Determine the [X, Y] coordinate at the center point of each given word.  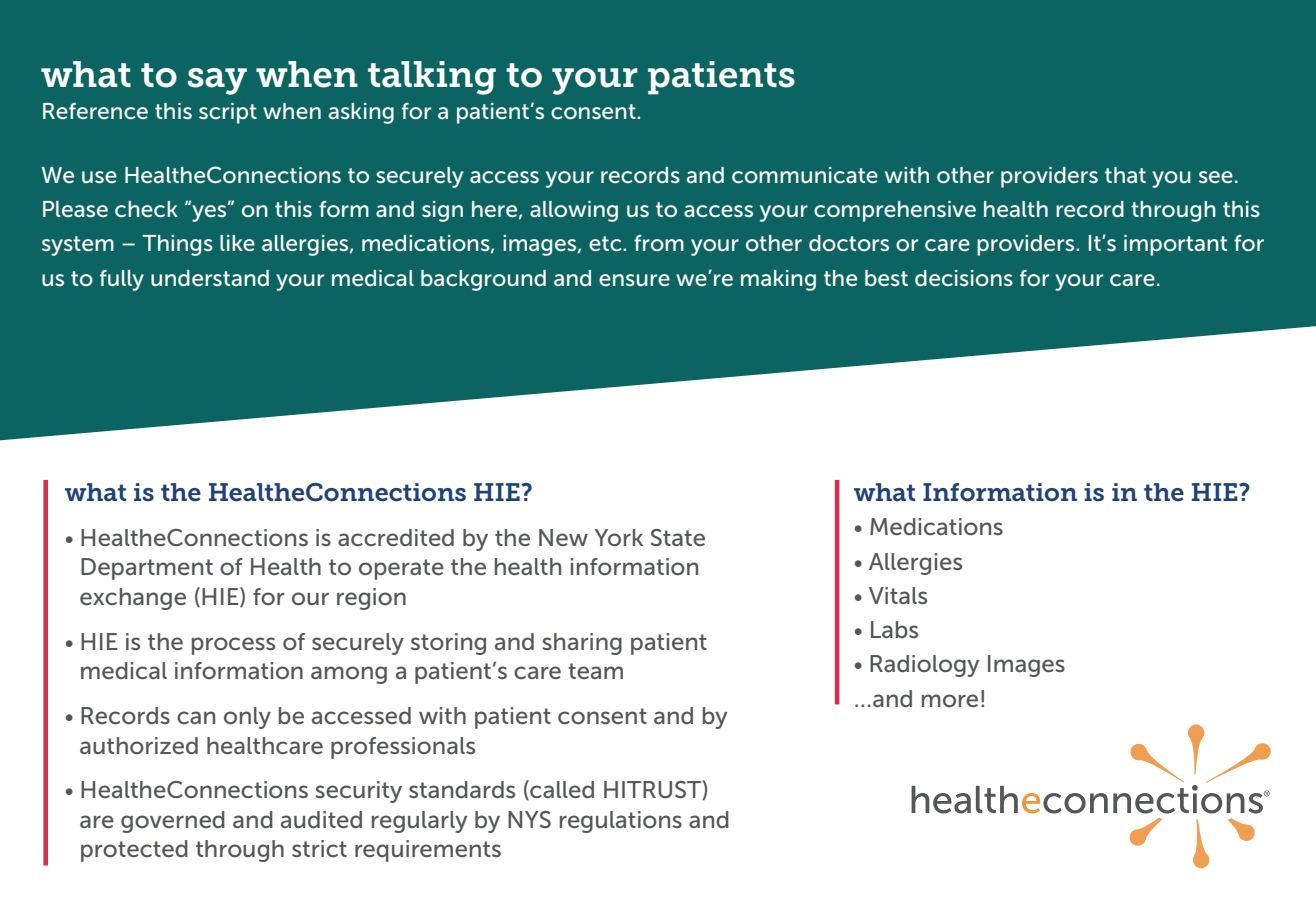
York [619, 537]
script [228, 113]
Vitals [898, 595]
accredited [396, 538]
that [1125, 175]
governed [173, 822]
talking [432, 78]
